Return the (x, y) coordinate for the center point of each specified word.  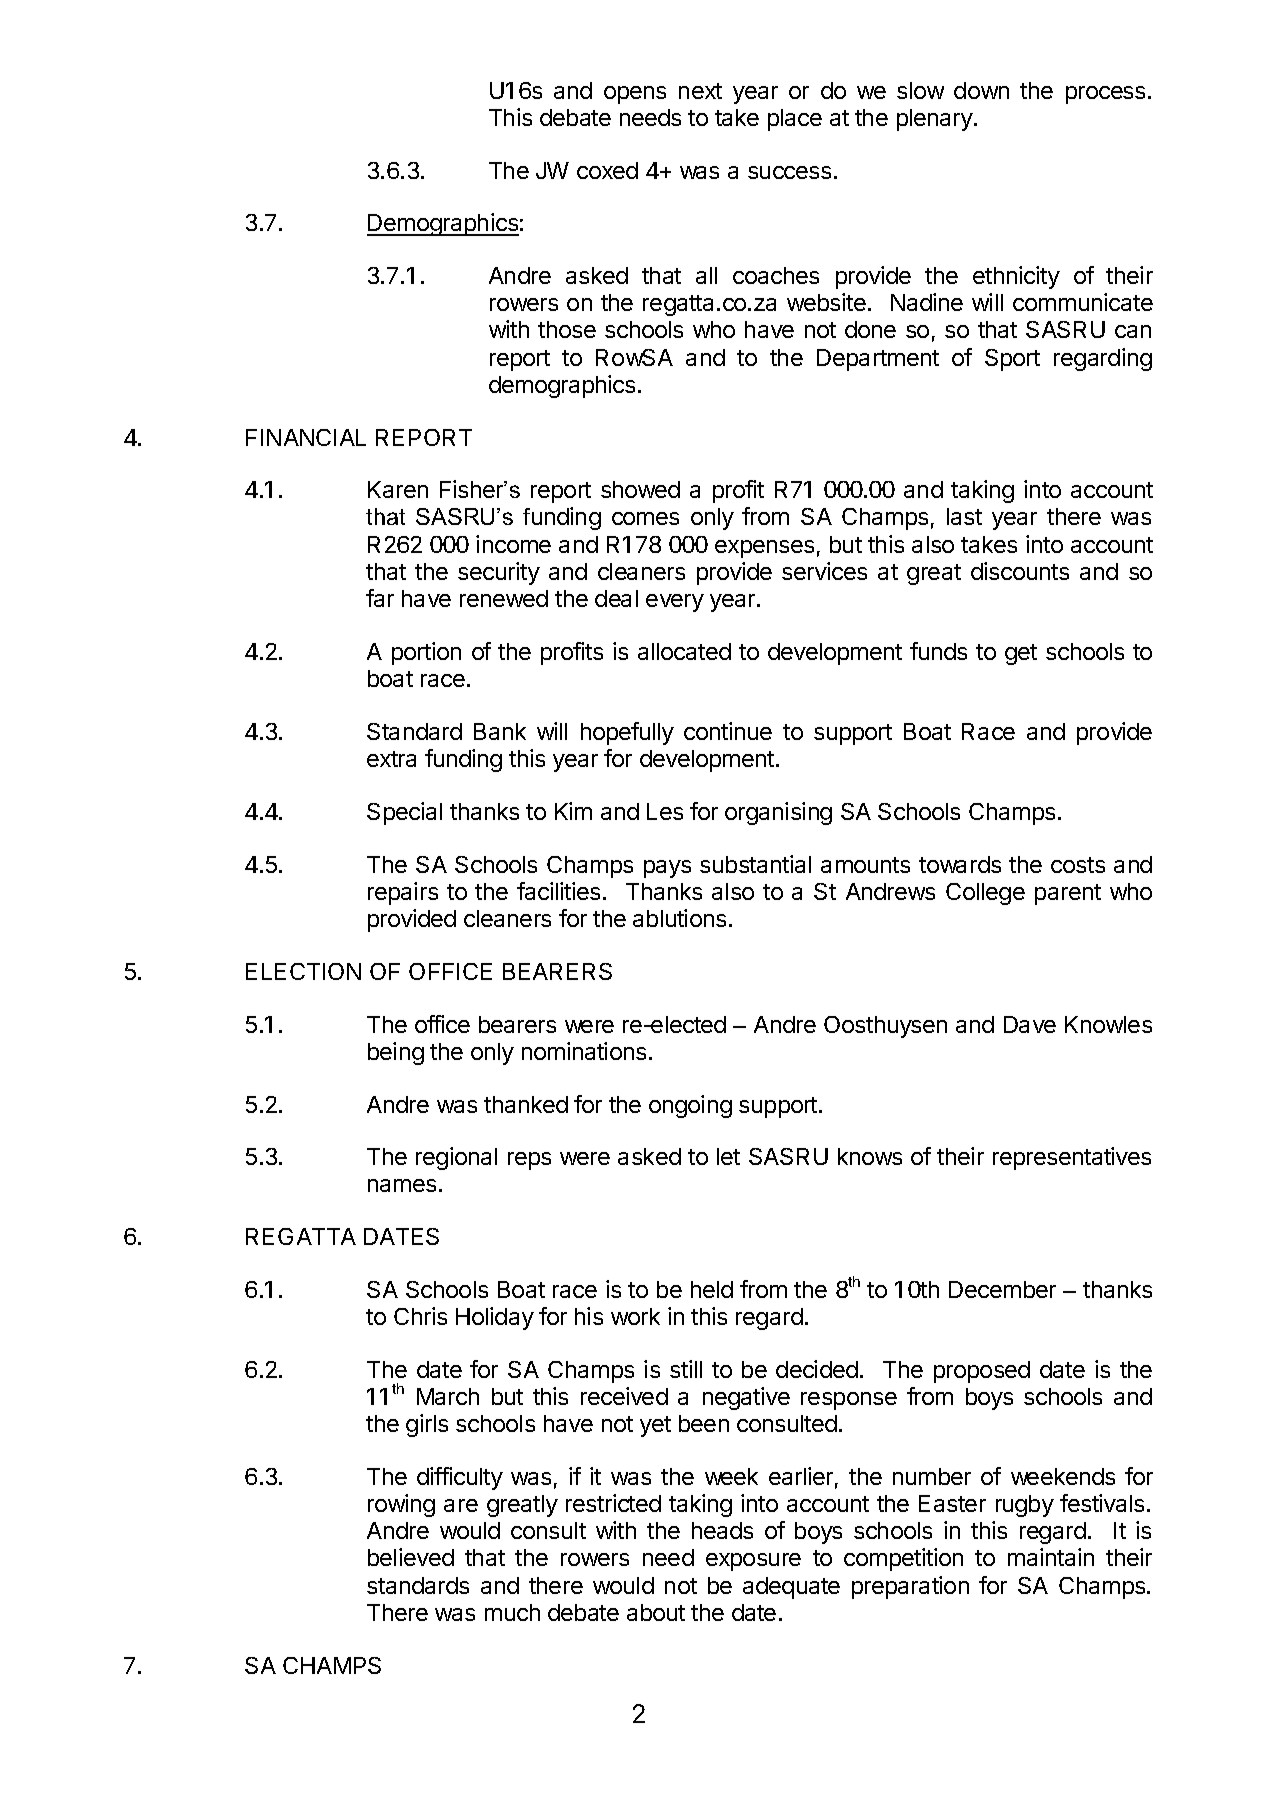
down (981, 90)
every (675, 603)
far (380, 598)
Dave (1030, 1024)
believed (411, 1557)
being (396, 1053)
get (1021, 654)
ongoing (690, 1106)
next (700, 91)
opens (635, 95)
